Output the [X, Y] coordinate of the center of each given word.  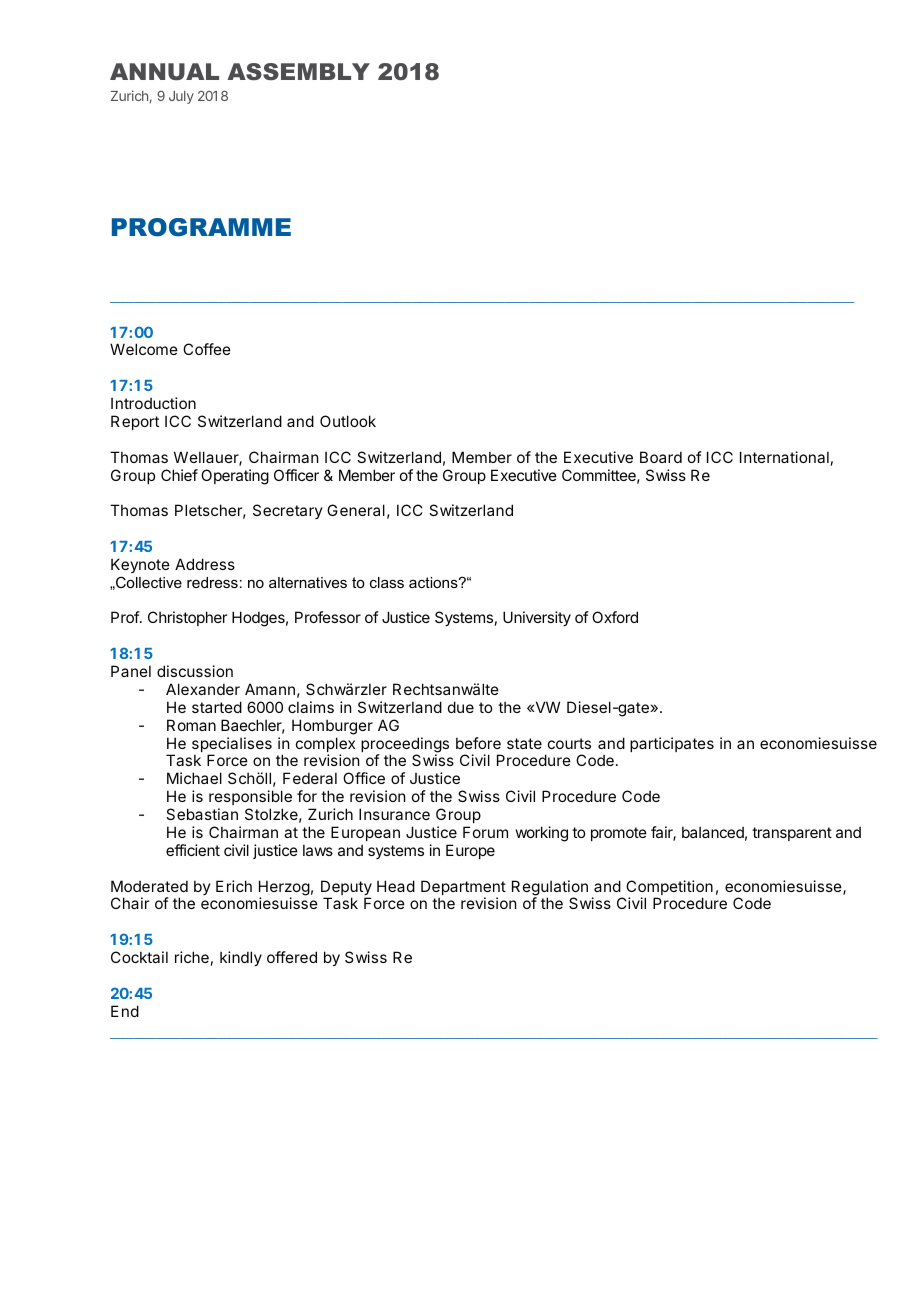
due [461, 707]
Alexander [203, 689]
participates [672, 744]
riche [192, 957]
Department [463, 889]
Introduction [153, 403]
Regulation [550, 889]
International [784, 457]
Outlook [348, 421]
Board [661, 457]
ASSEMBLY [298, 71]
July [181, 97]
